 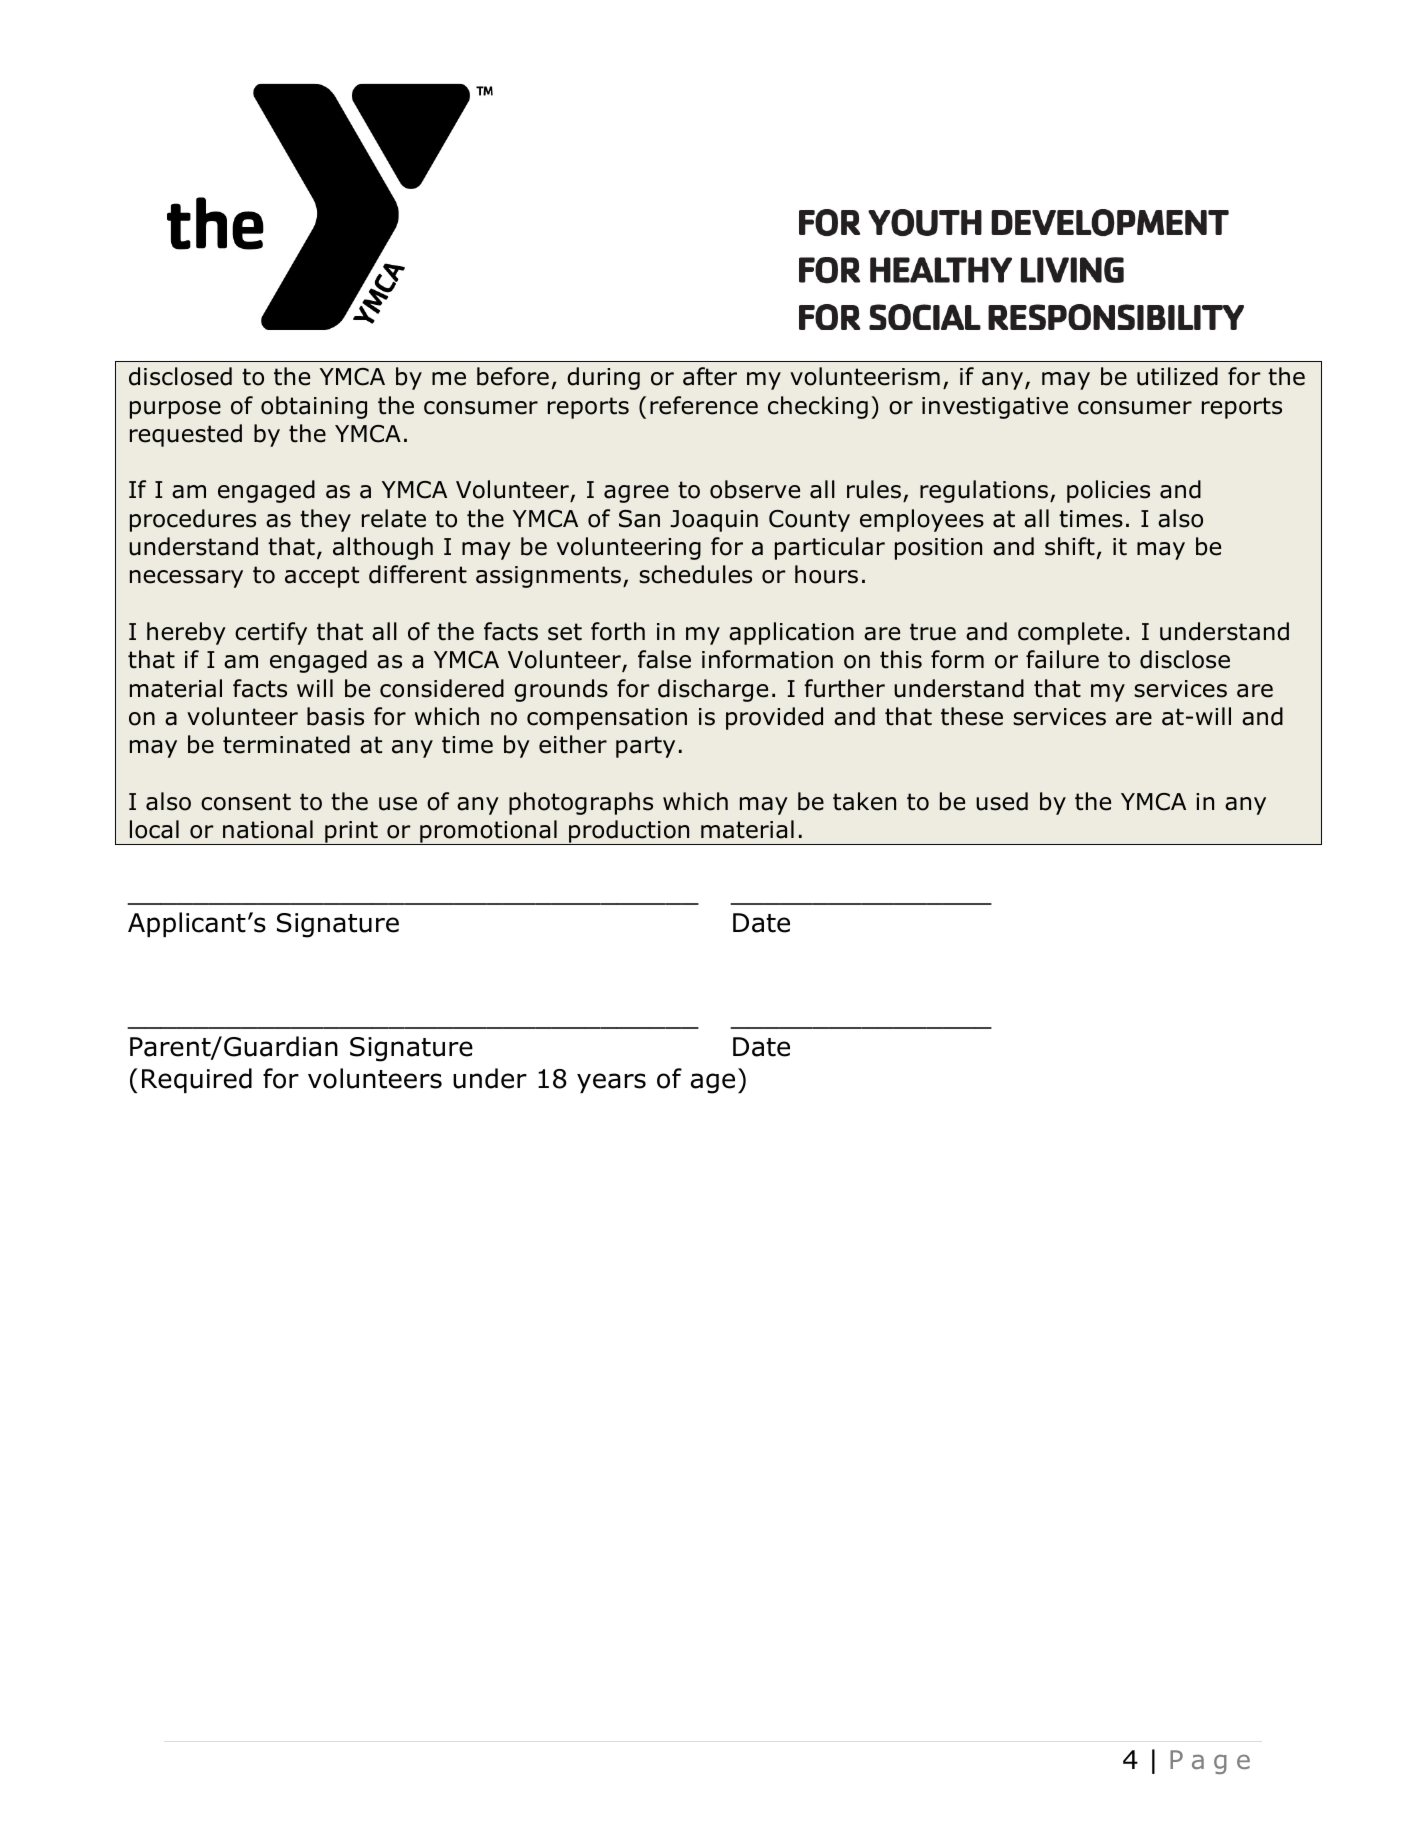 I want to click on party, so click(x=645, y=747).
